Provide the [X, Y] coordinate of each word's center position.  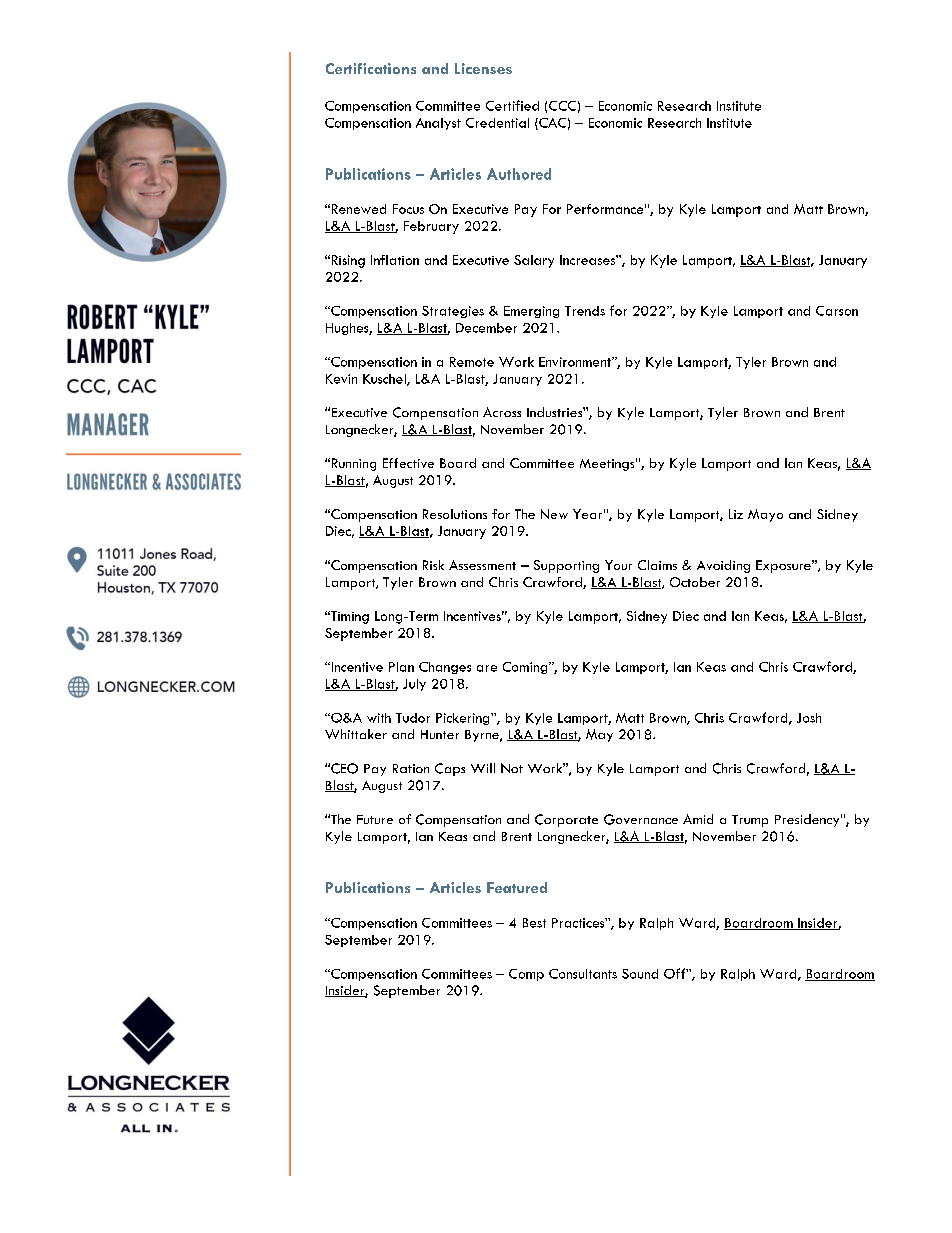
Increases [588, 260]
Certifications [371, 68]
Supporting [566, 566]
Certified [512, 105]
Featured [517, 887]
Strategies [453, 312]
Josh [809, 718]
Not [512, 768]
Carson [837, 311]
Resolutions [455, 514]
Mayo [765, 515]
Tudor [413, 718]
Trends [585, 311]
